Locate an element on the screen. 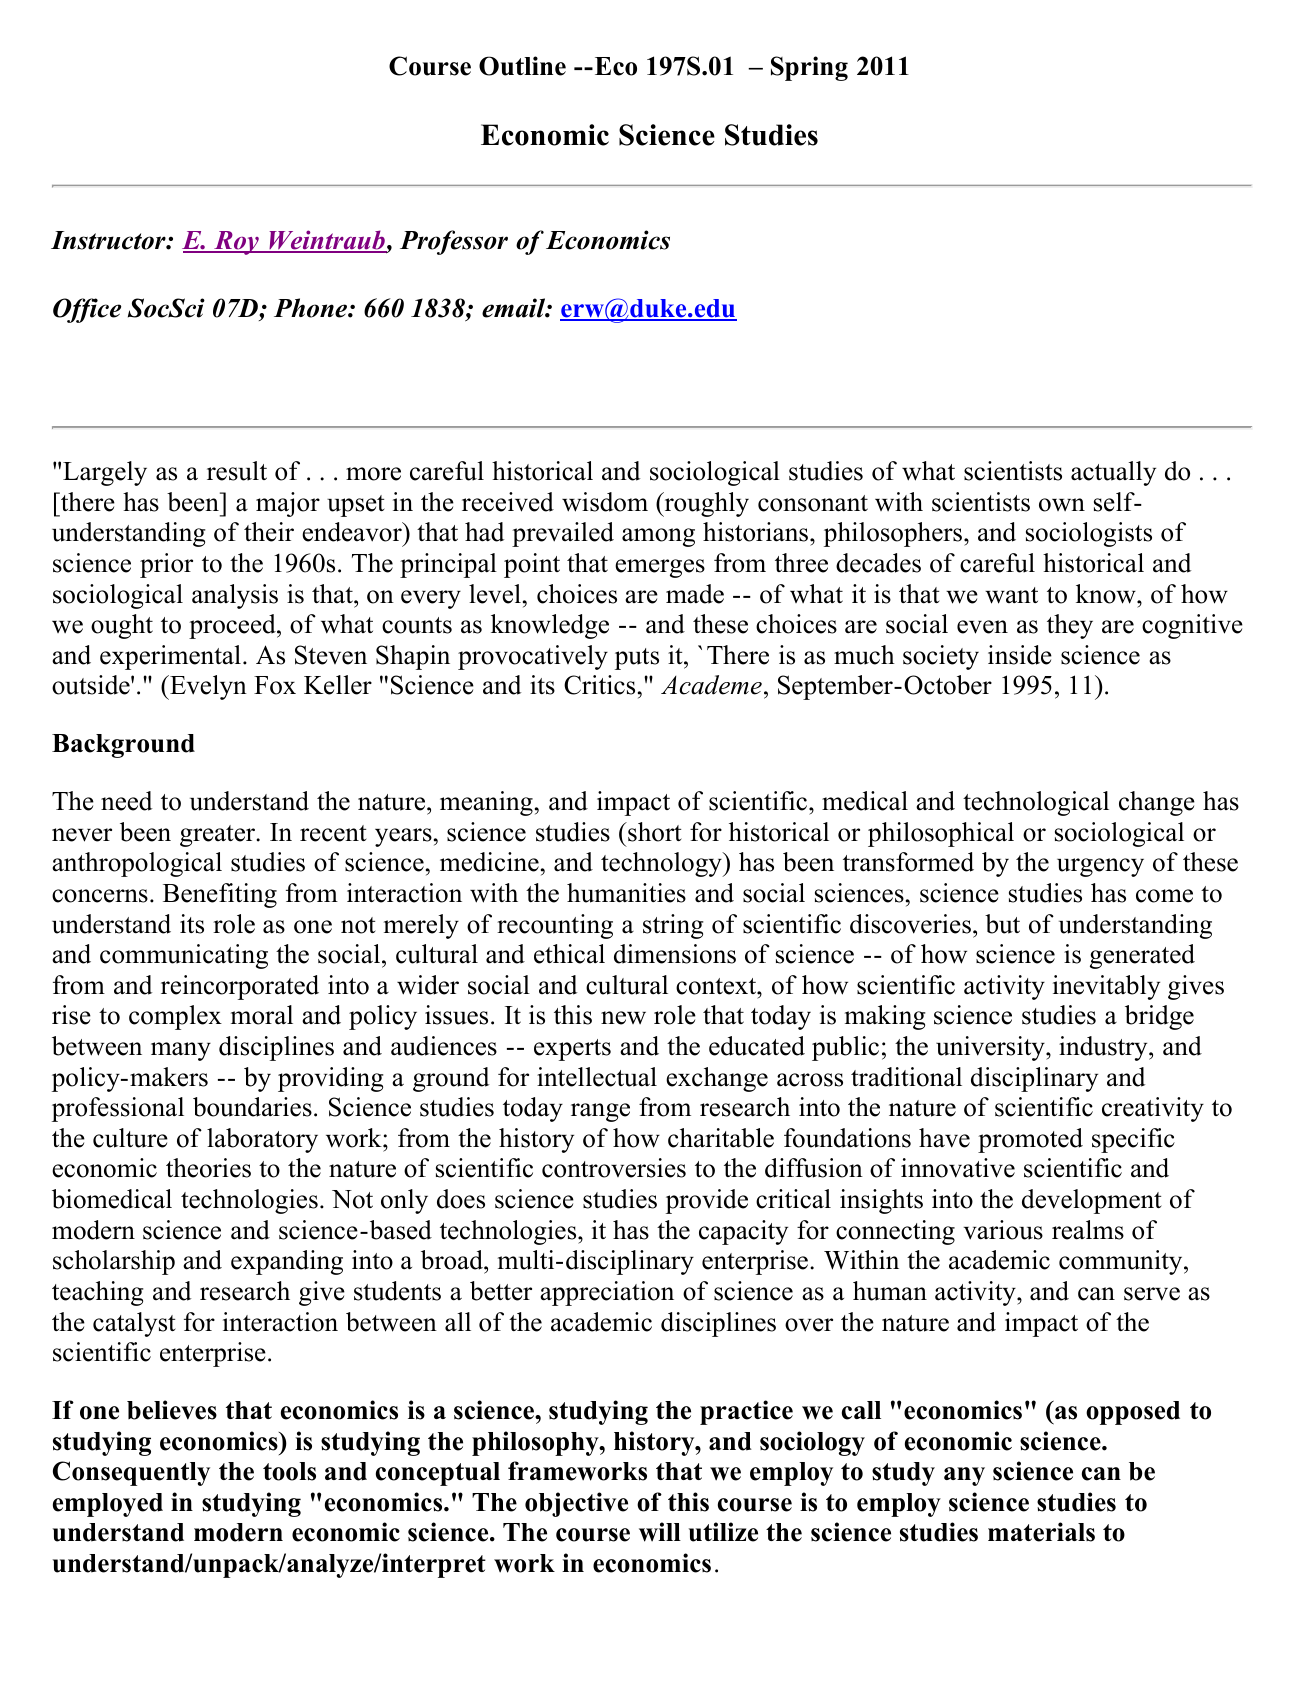 The image size is (1301, 1684). inside is located at coordinates (1020, 655).
